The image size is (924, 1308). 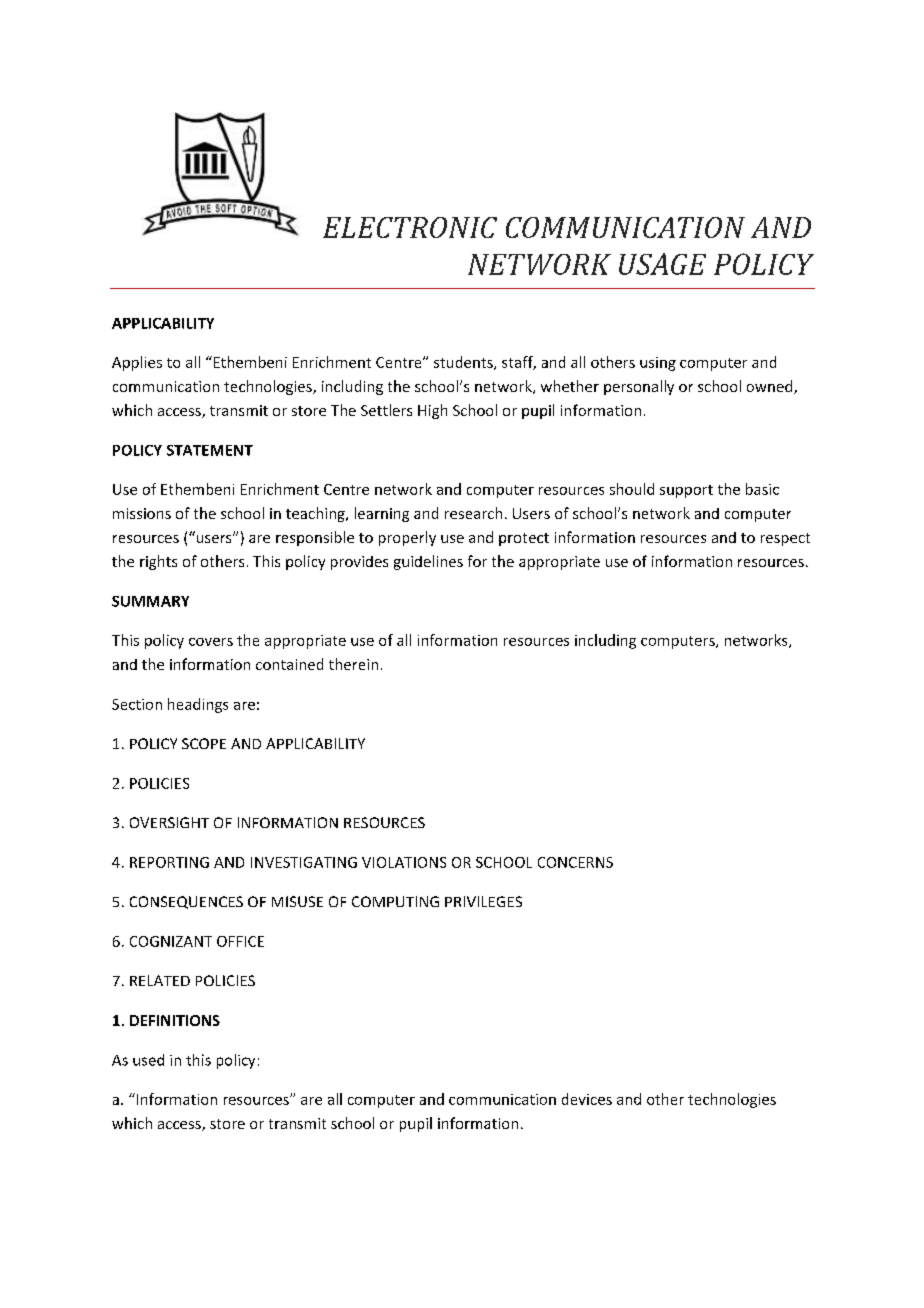 I want to click on covers, so click(x=211, y=642).
